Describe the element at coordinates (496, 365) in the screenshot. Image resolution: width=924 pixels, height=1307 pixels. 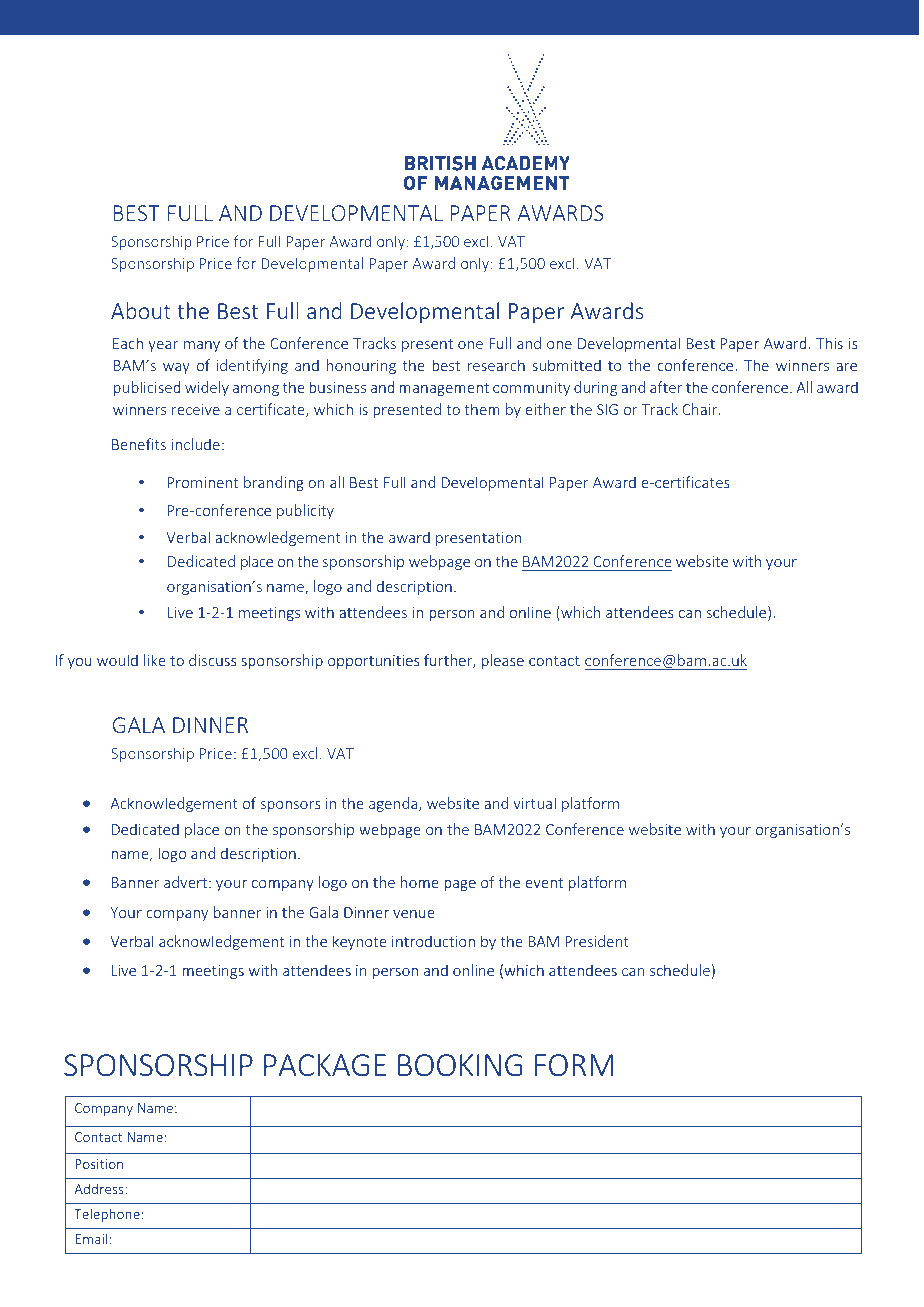
I see `research` at that location.
